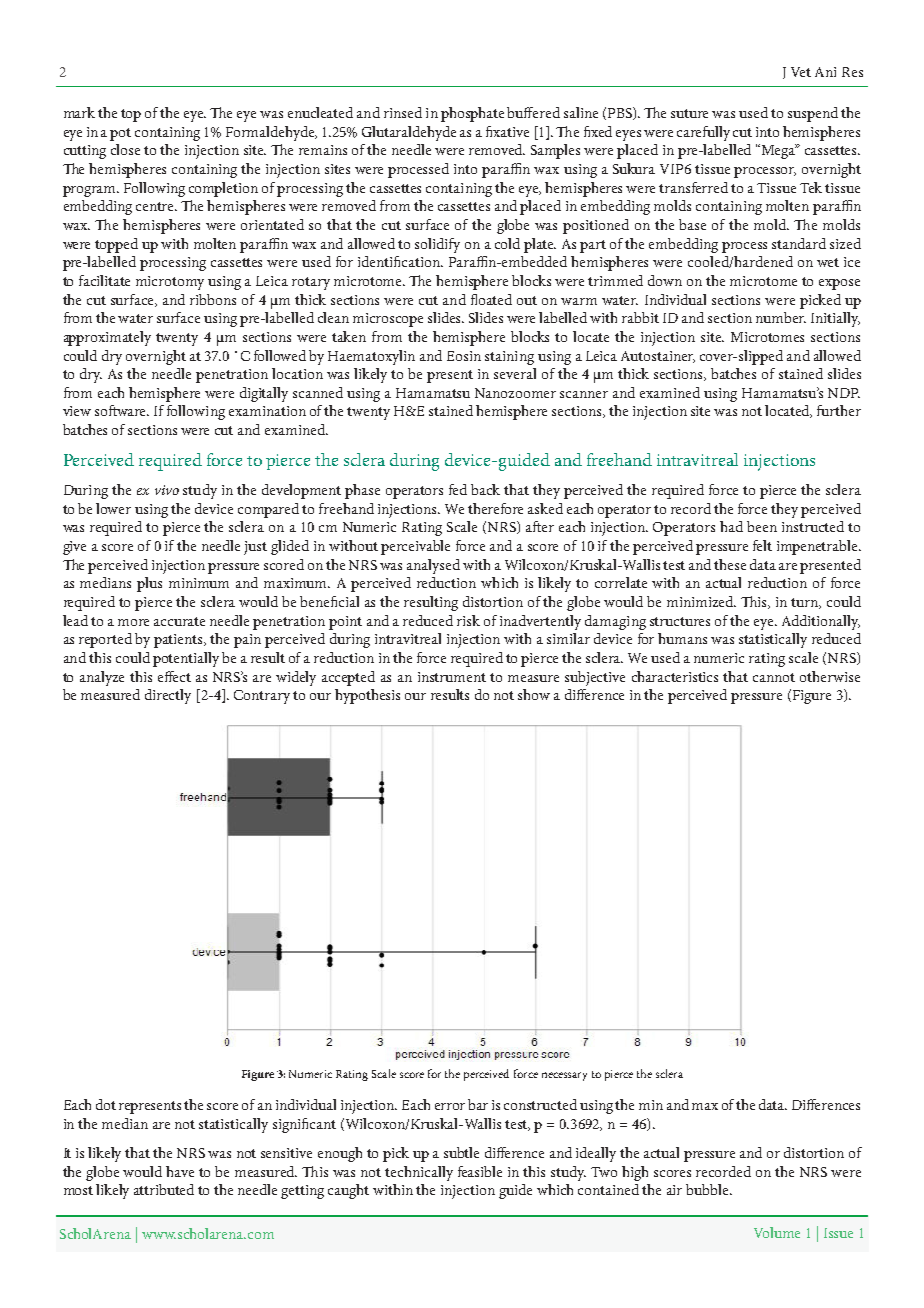 Image resolution: width=924 pixels, height=1308 pixels. What do you see at coordinates (774, 677) in the screenshot?
I see `cannot` at bounding box center [774, 677].
